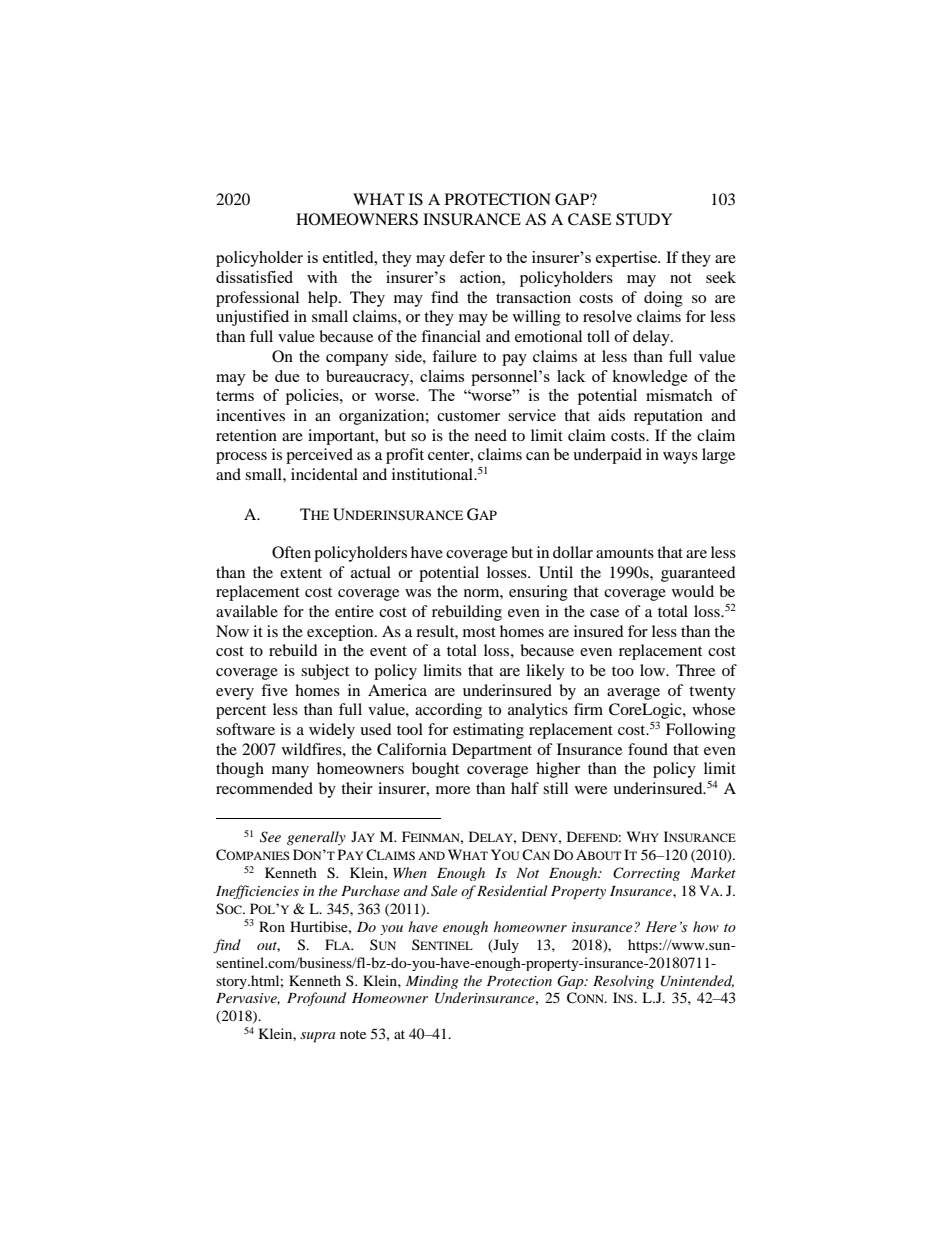 The height and width of the screenshot is (1233, 952). What do you see at coordinates (491, 435) in the screenshot?
I see `need` at bounding box center [491, 435].
